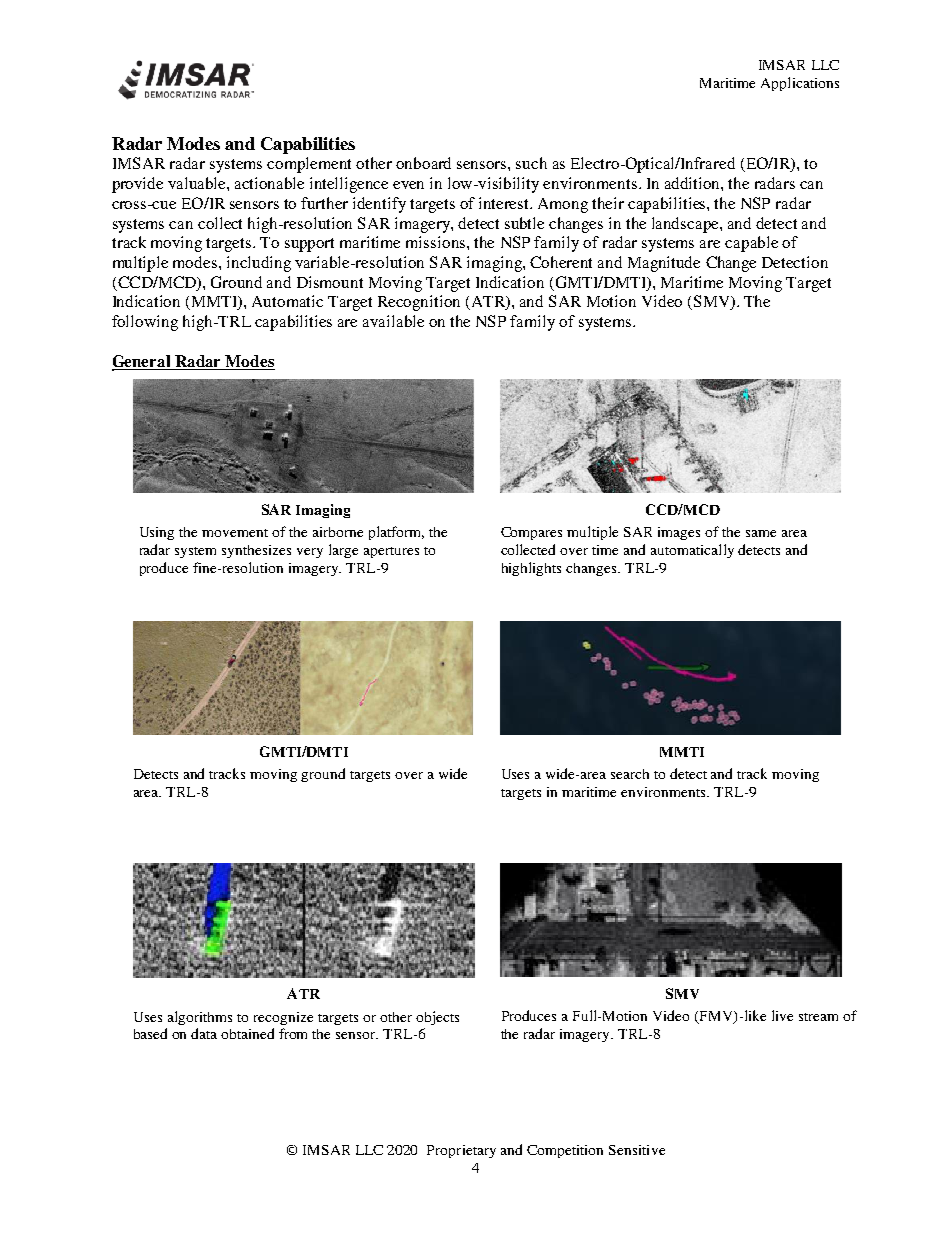 This document has width=952, height=1233. What do you see at coordinates (256, 551) in the document?
I see `synthesizes` at bounding box center [256, 551].
